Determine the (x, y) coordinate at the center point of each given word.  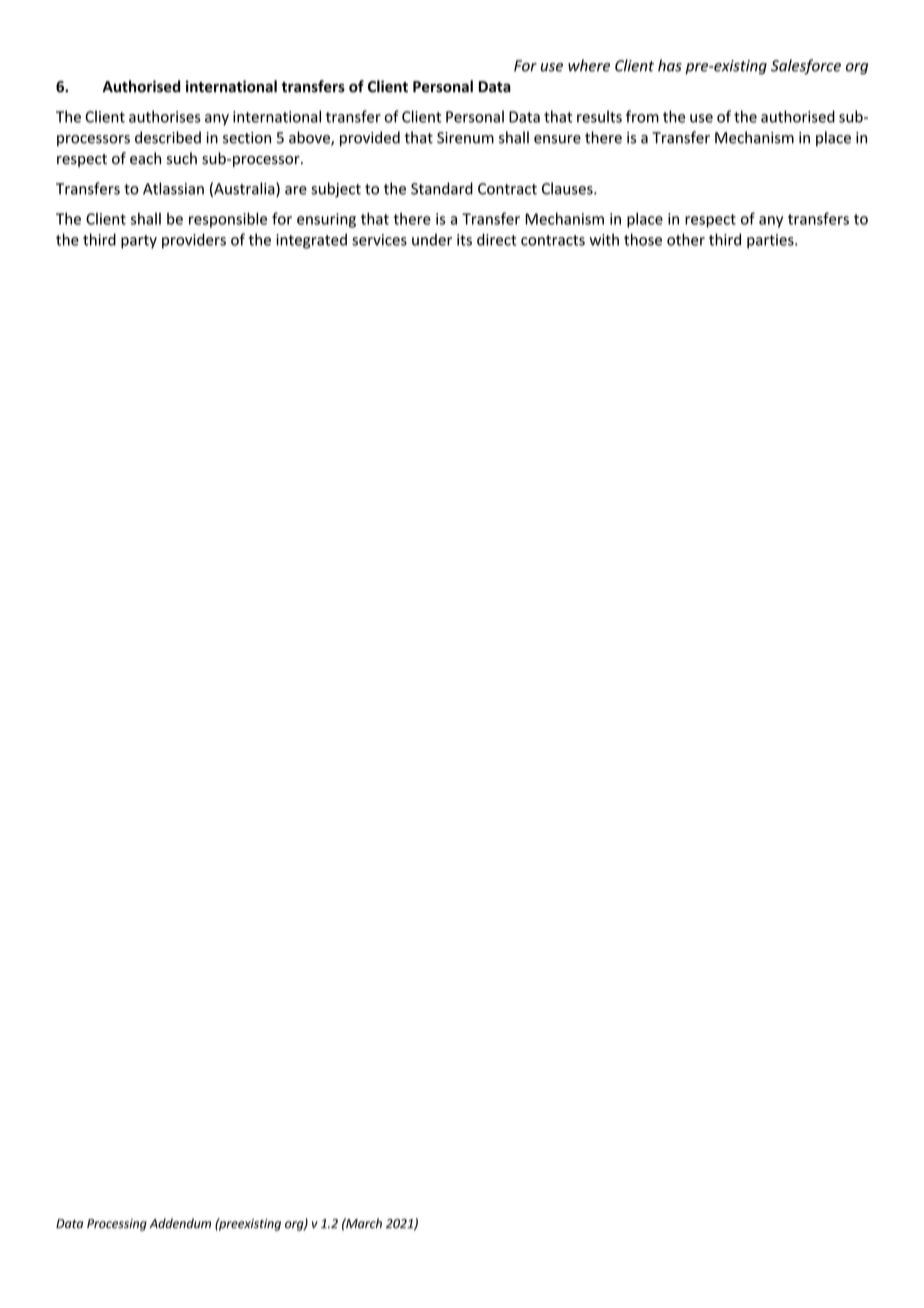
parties (771, 241)
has (670, 65)
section (247, 138)
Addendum (180, 1223)
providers (194, 241)
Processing (117, 1225)
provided (370, 139)
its (464, 240)
